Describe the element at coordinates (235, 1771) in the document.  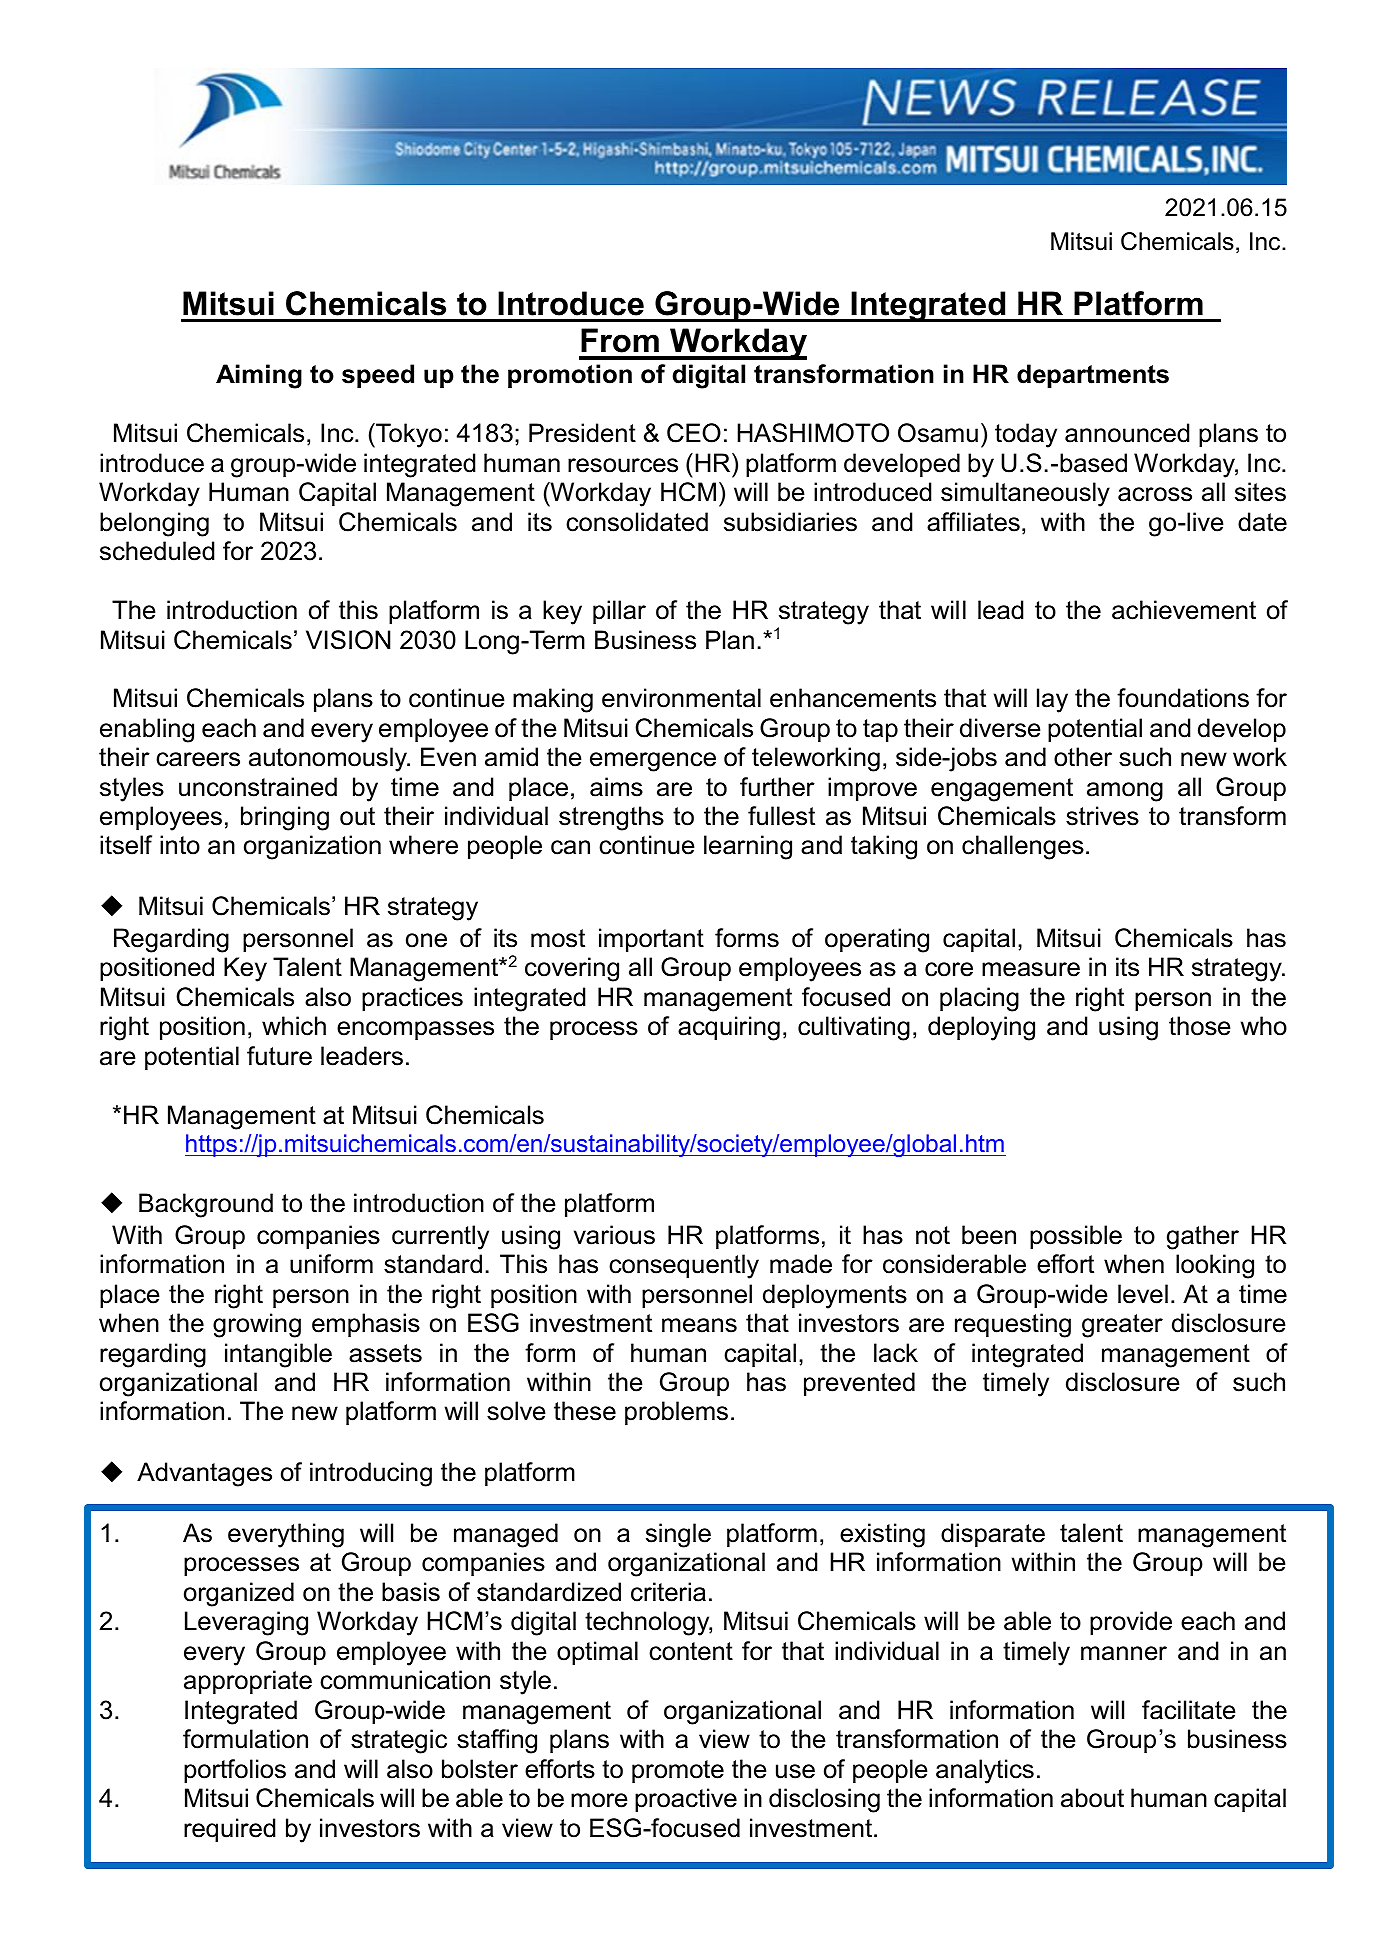
I see `portfolios` at that location.
